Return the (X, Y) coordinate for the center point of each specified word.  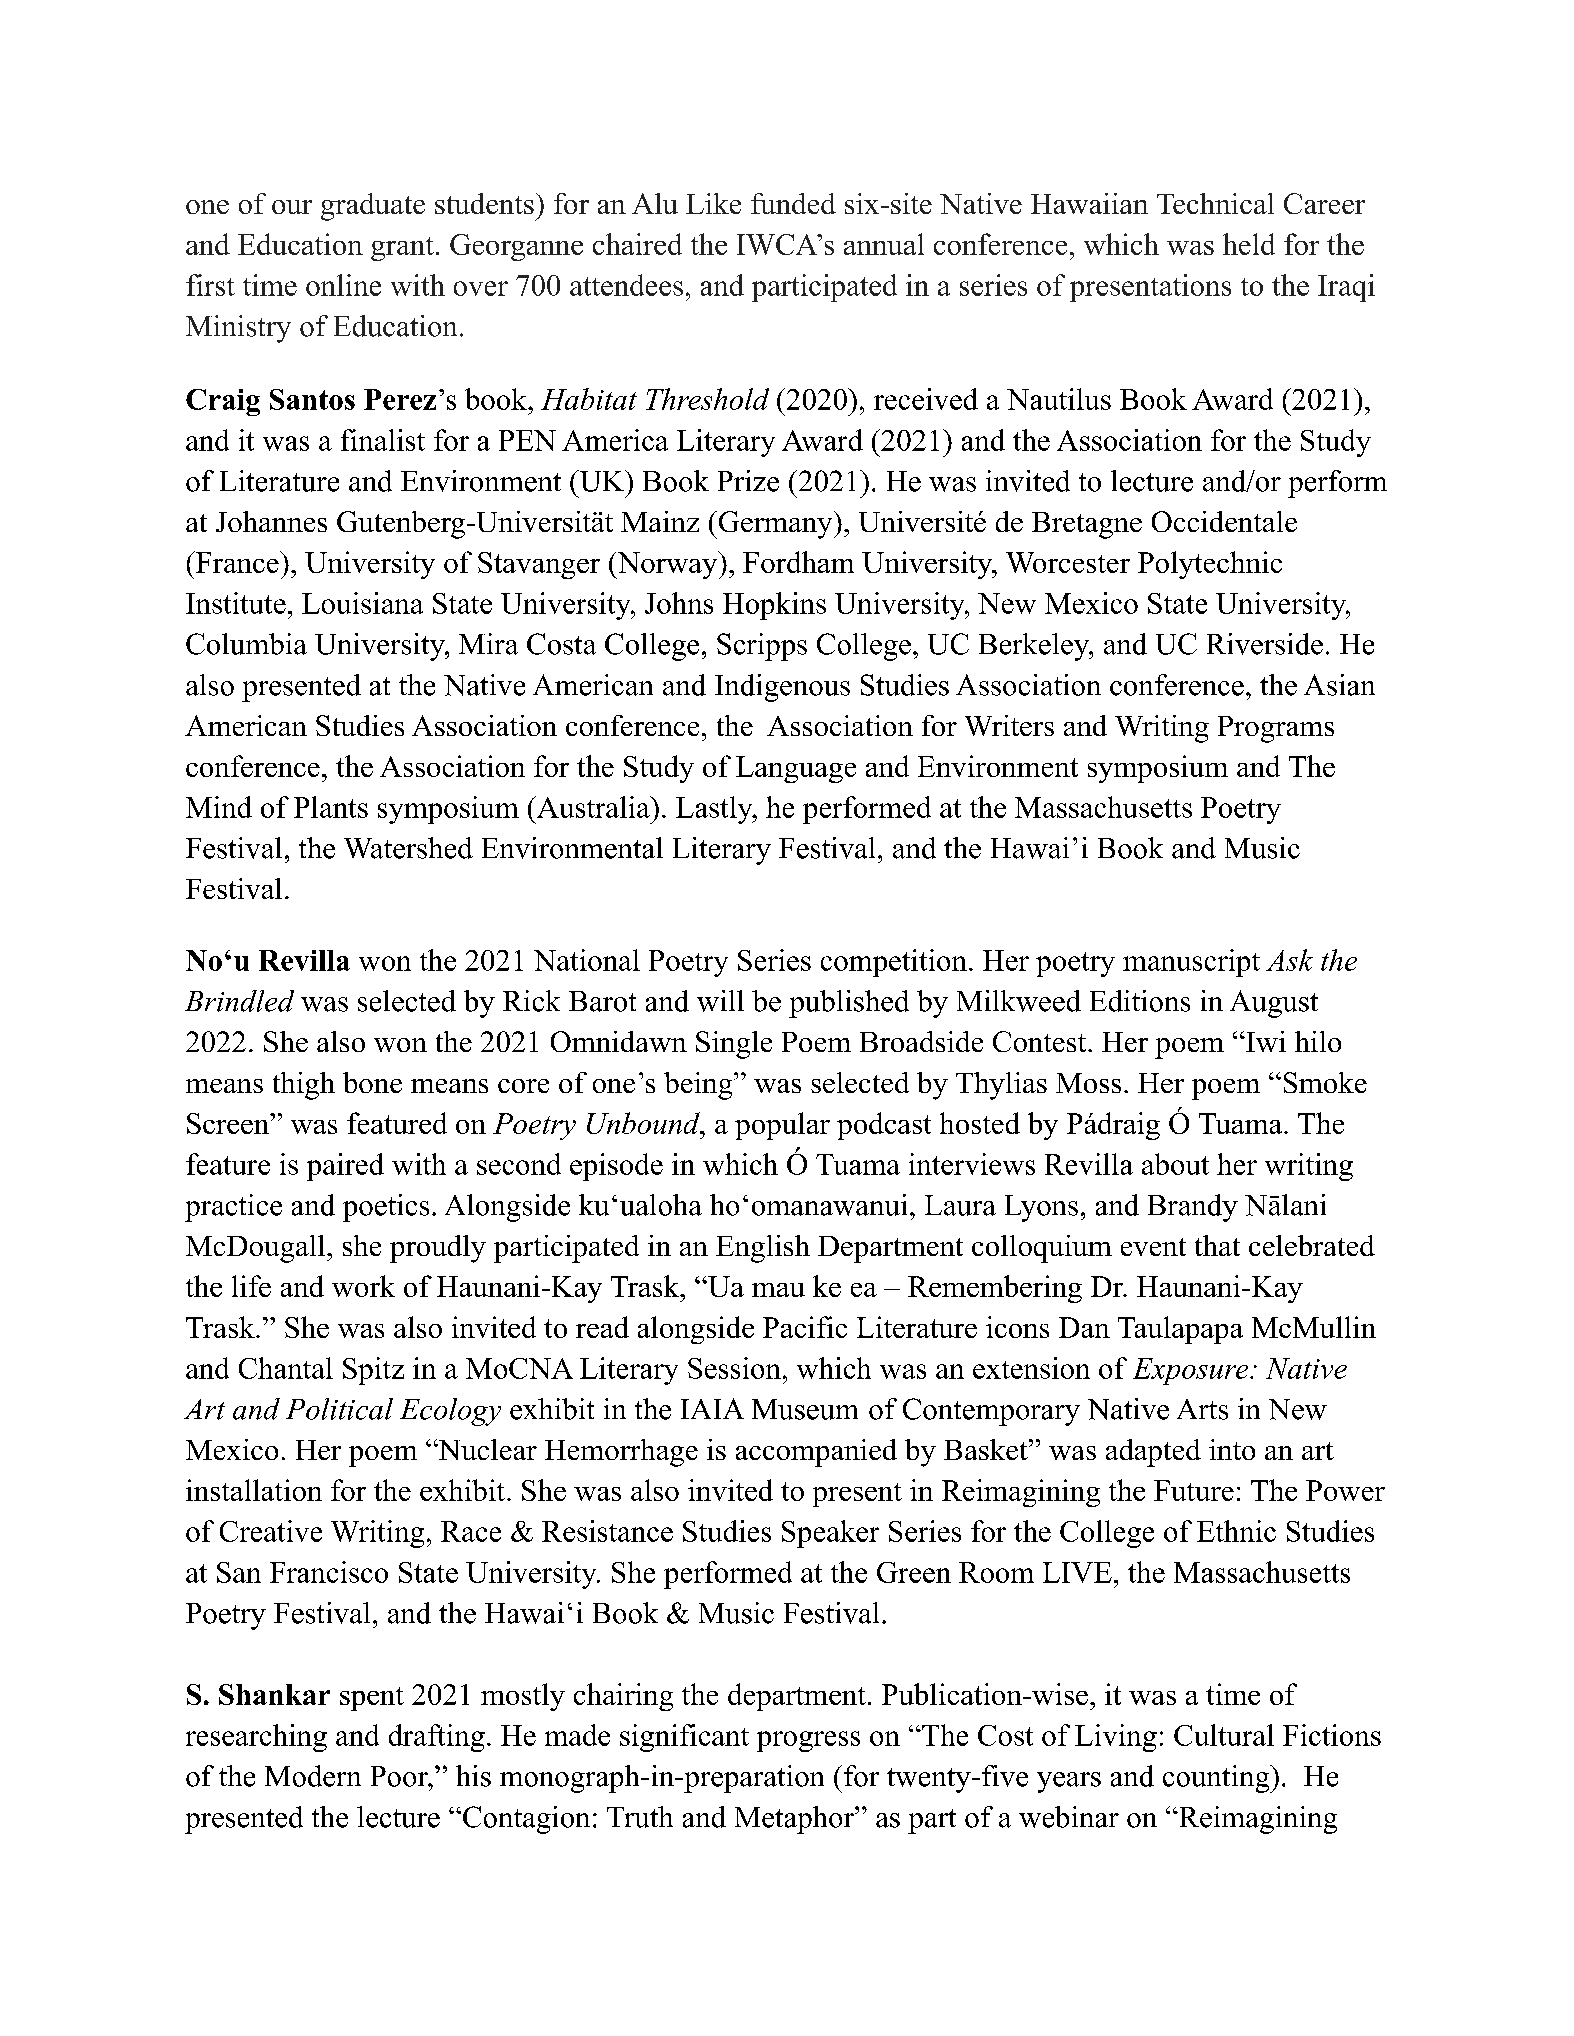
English (763, 1249)
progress (808, 1741)
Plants (331, 807)
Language (796, 769)
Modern (313, 1776)
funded (793, 203)
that (1217, 1245)
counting (1217, 1779)
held (1249, 244)
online (343, 285)
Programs (1276, 729)
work (363, 1286)
